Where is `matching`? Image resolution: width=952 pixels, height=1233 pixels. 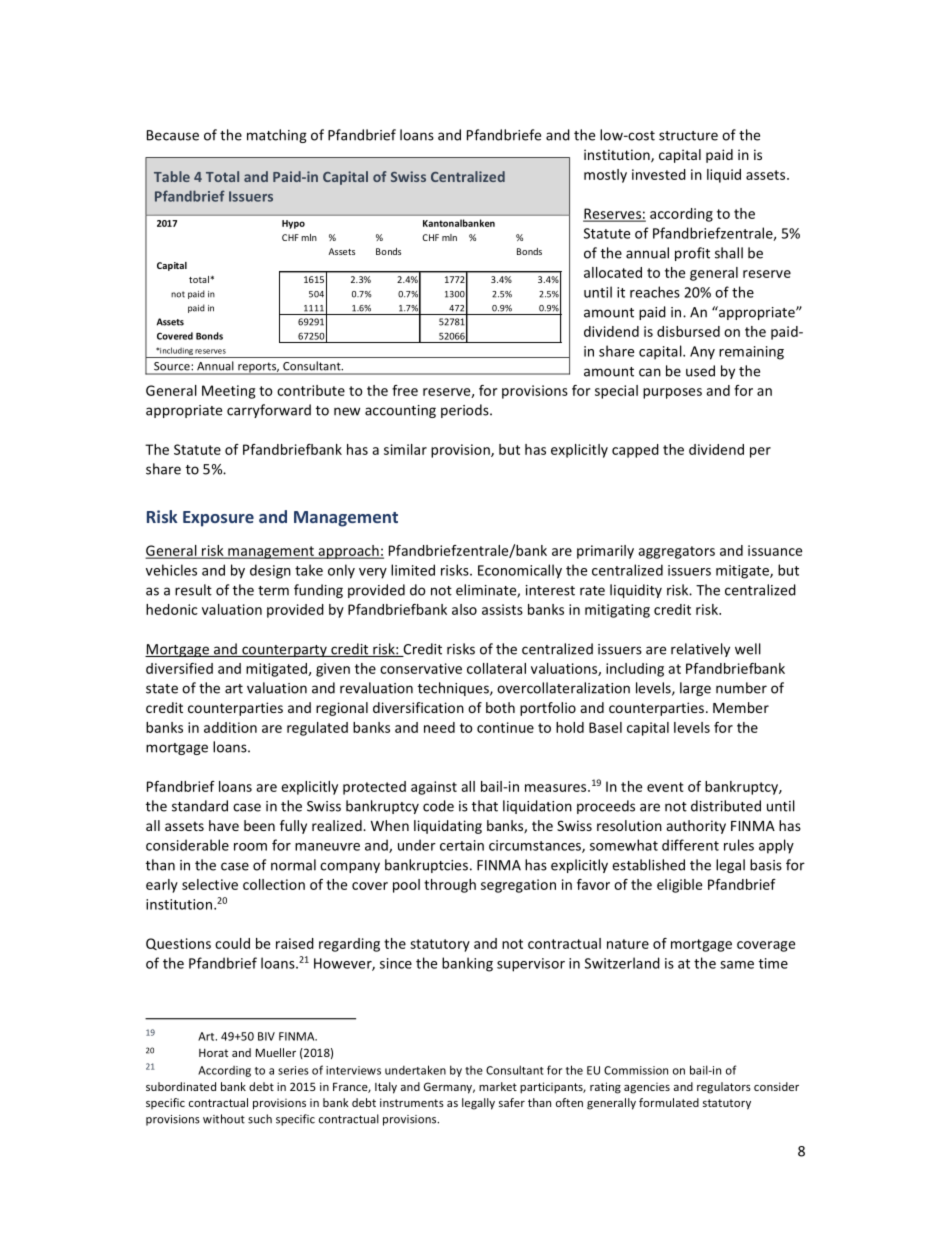
matching is located at coordinates (277, 136).
